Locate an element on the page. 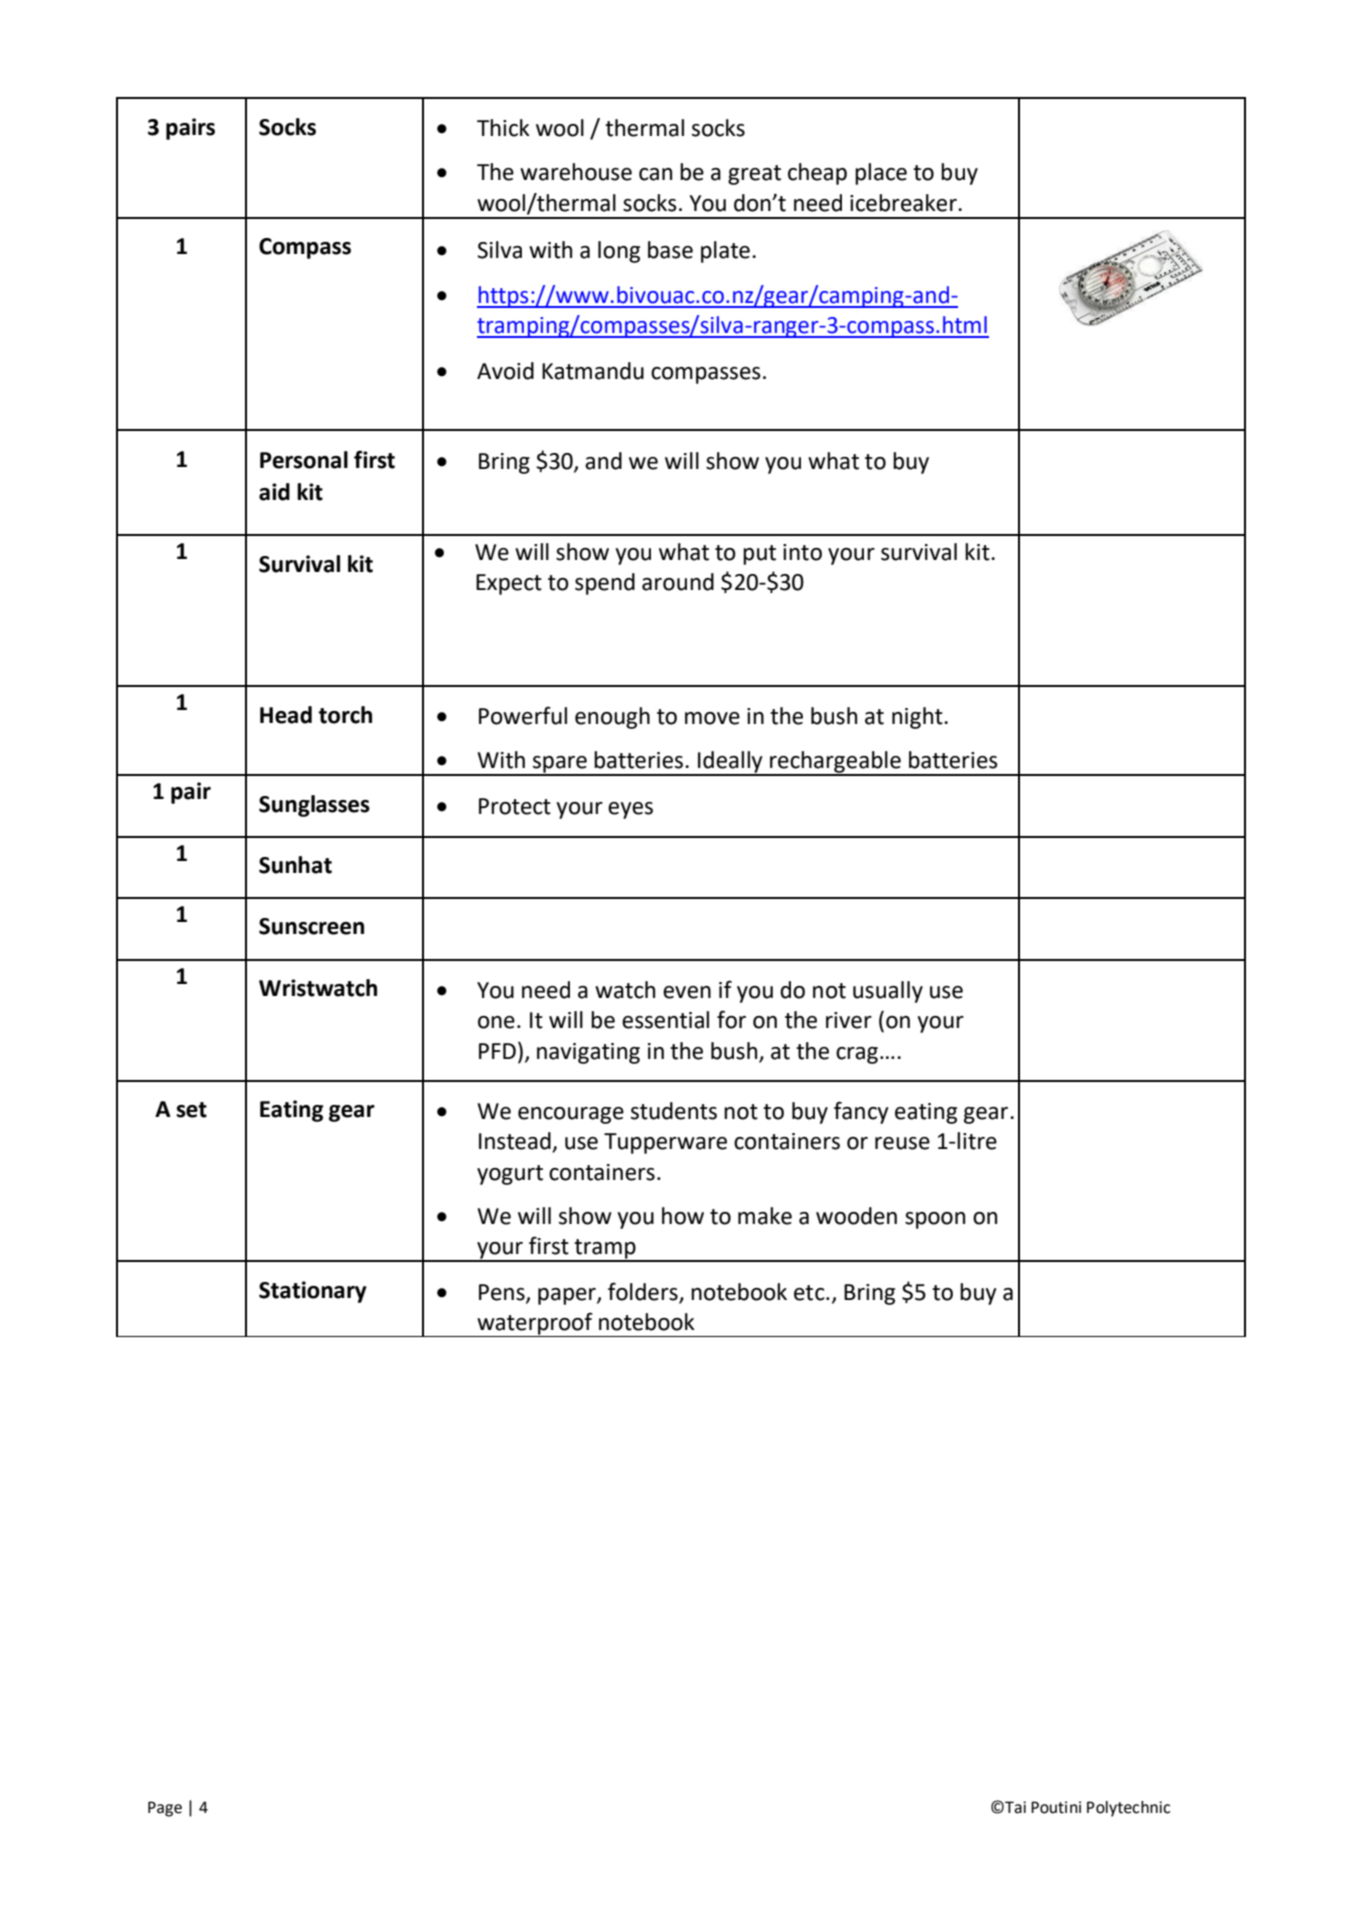  folders is located at coordinates (643, 1291).
